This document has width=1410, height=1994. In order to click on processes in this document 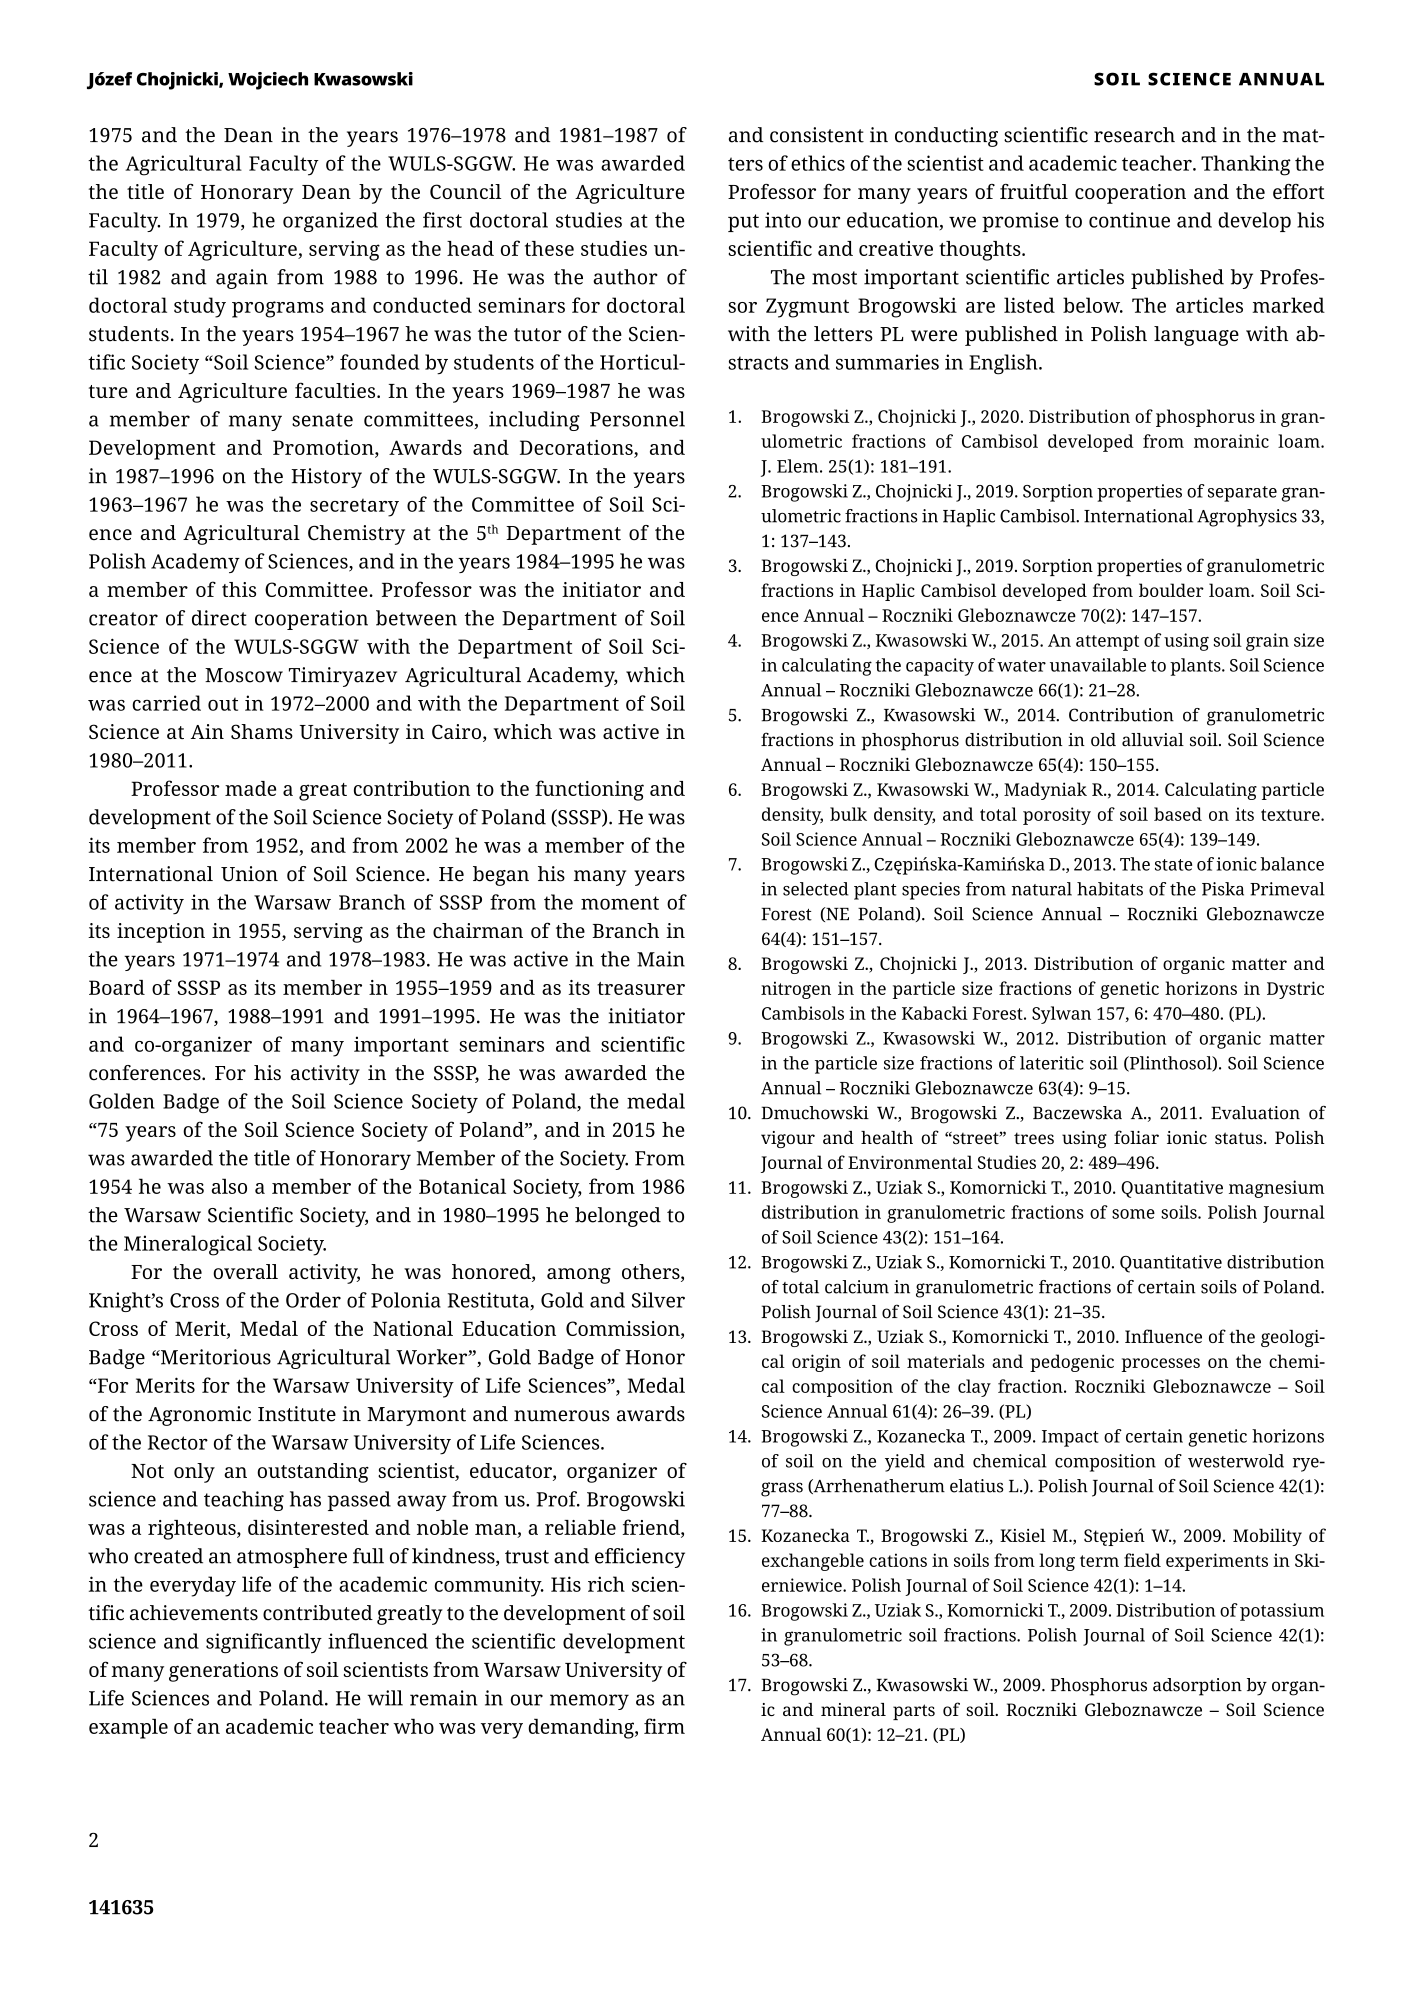, I will do `click(1160, 1365)`.
